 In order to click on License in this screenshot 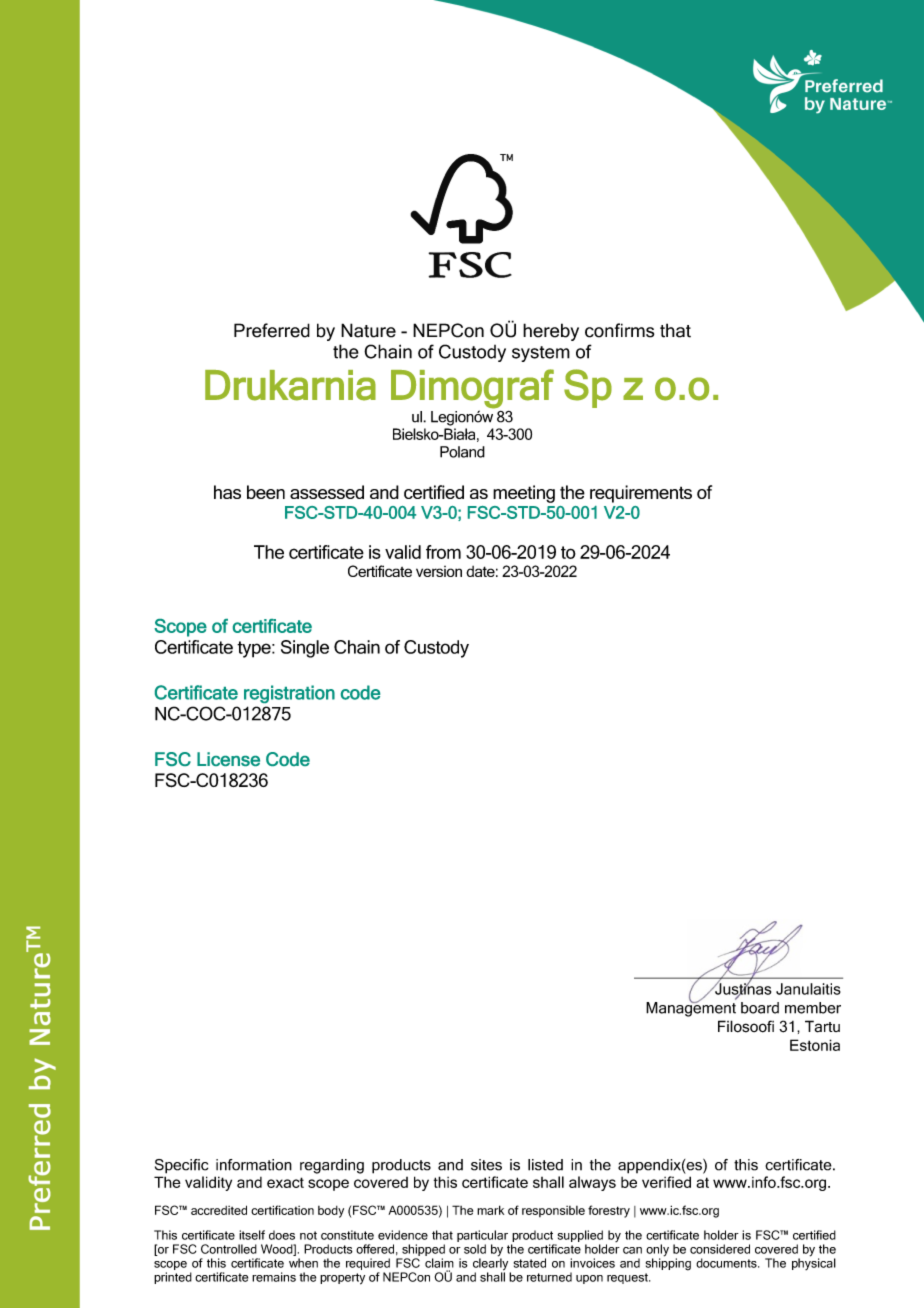, I will do `click(228, 759)`.
